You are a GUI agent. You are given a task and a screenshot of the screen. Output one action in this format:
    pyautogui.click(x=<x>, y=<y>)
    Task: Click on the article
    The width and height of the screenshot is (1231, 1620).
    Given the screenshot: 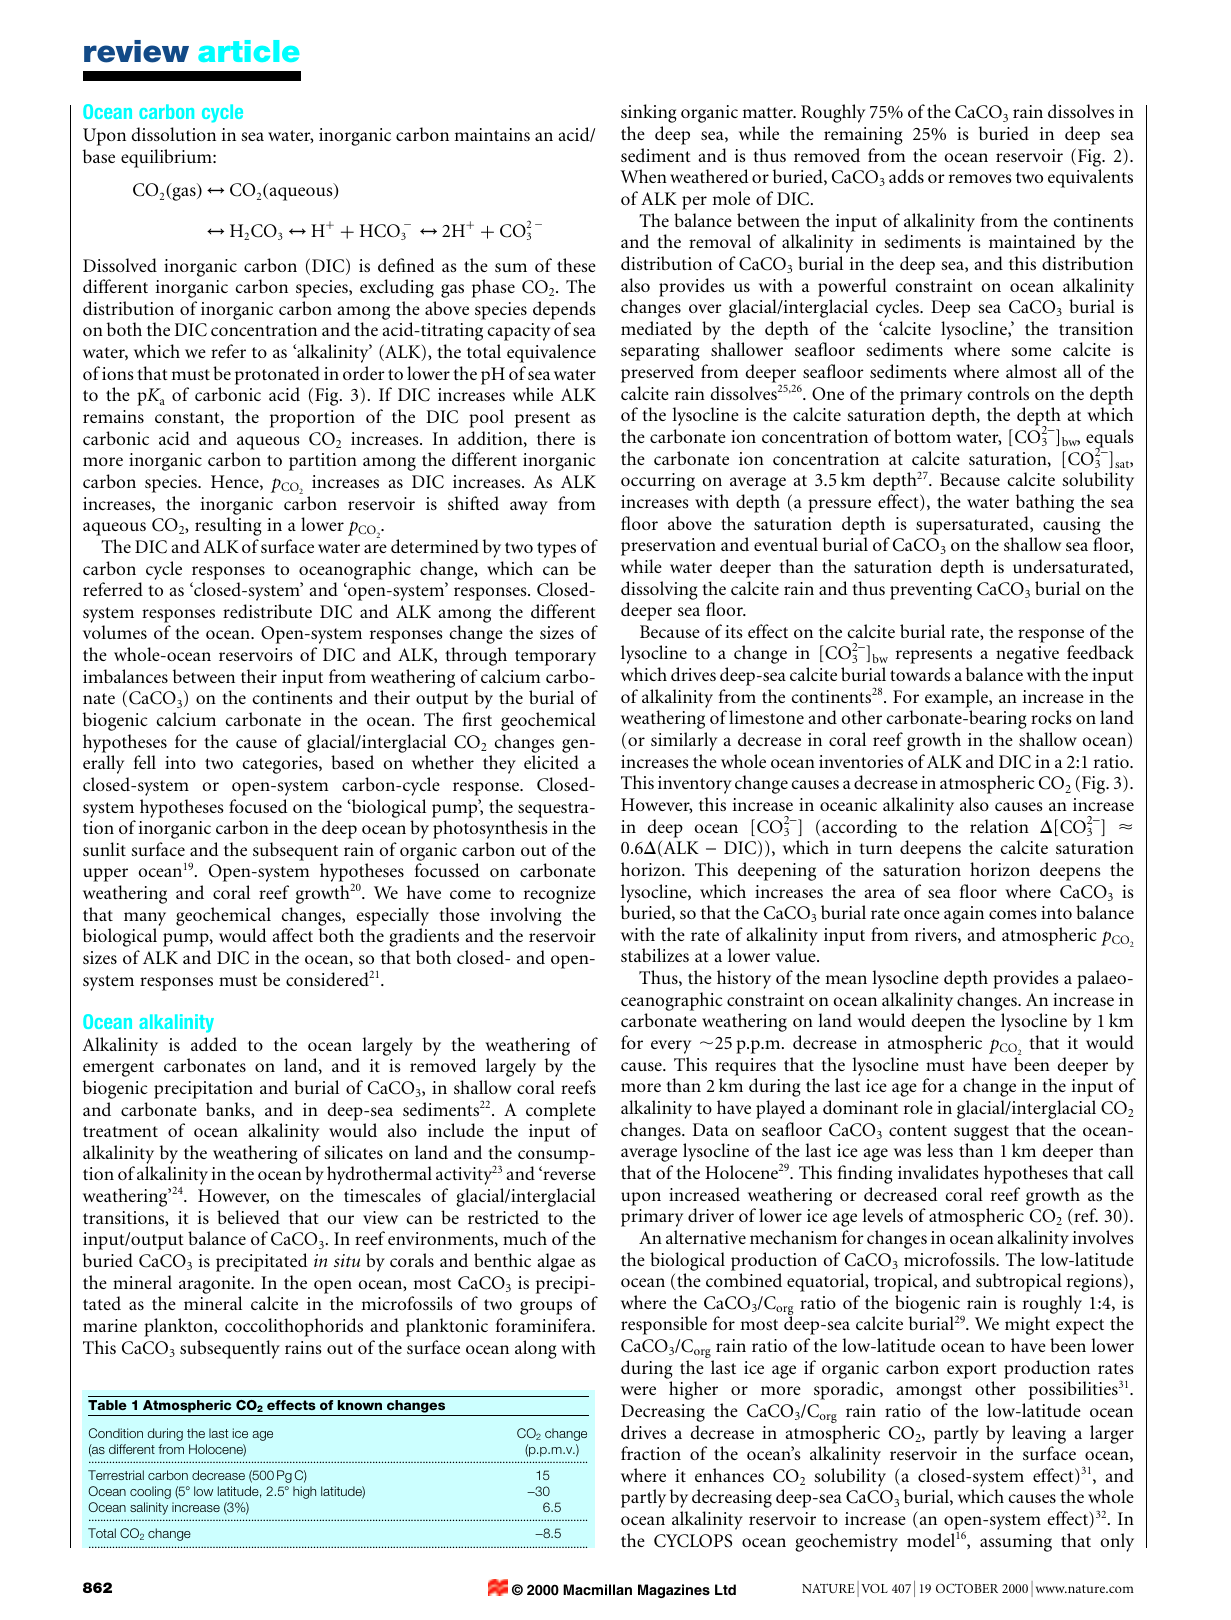 What is the action you would take?
    pyautogui.click(x=248, y=51)
